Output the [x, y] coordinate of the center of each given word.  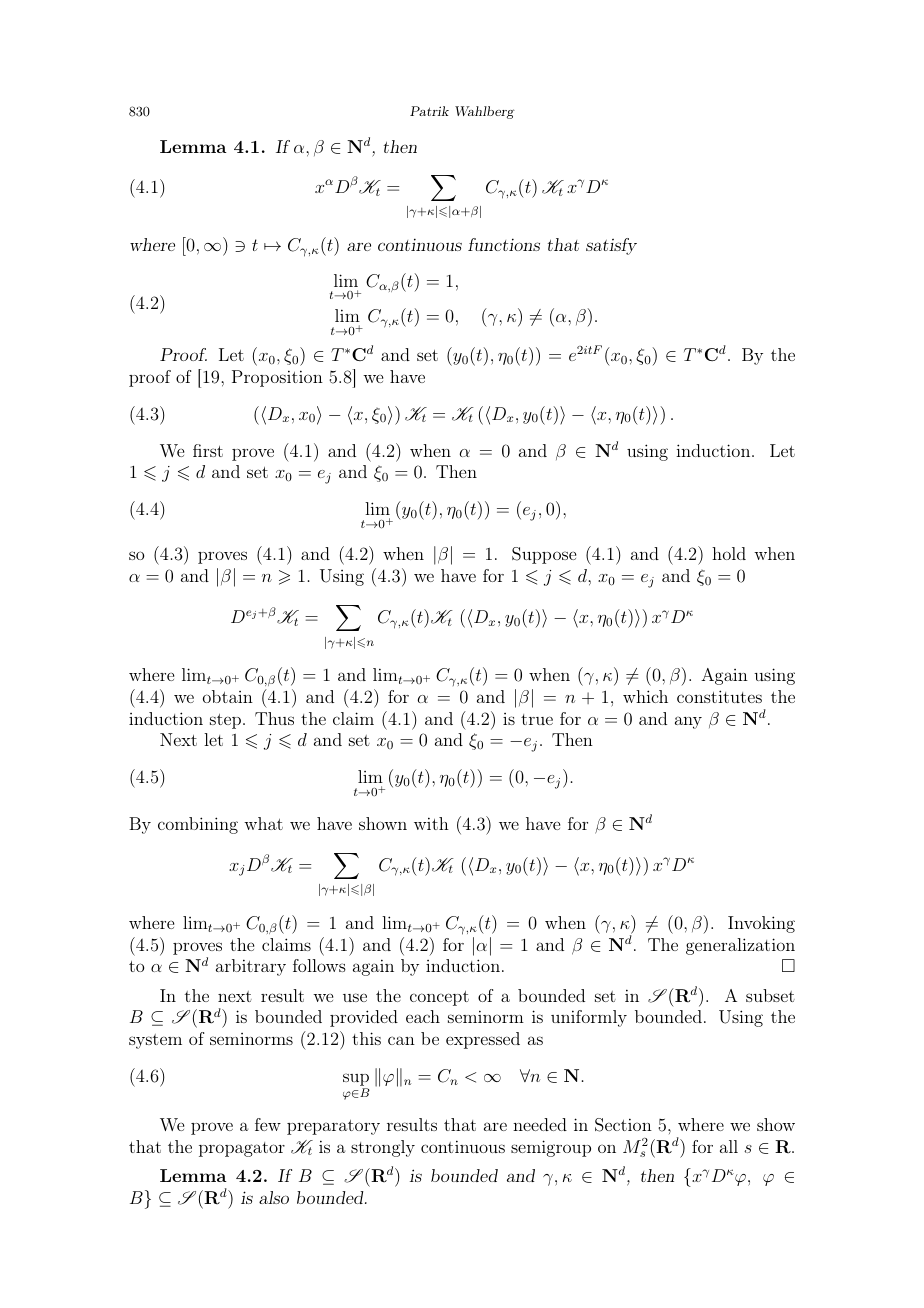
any [688, 722]
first [208, 450]
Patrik [429, 111]
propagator [242, 1149]
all [729, 1146]
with [431, 823]
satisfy [611, 246]
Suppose [544, 555]
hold [729, 553]
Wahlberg [485, 112]
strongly [383, 1148]
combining [198, 825]
